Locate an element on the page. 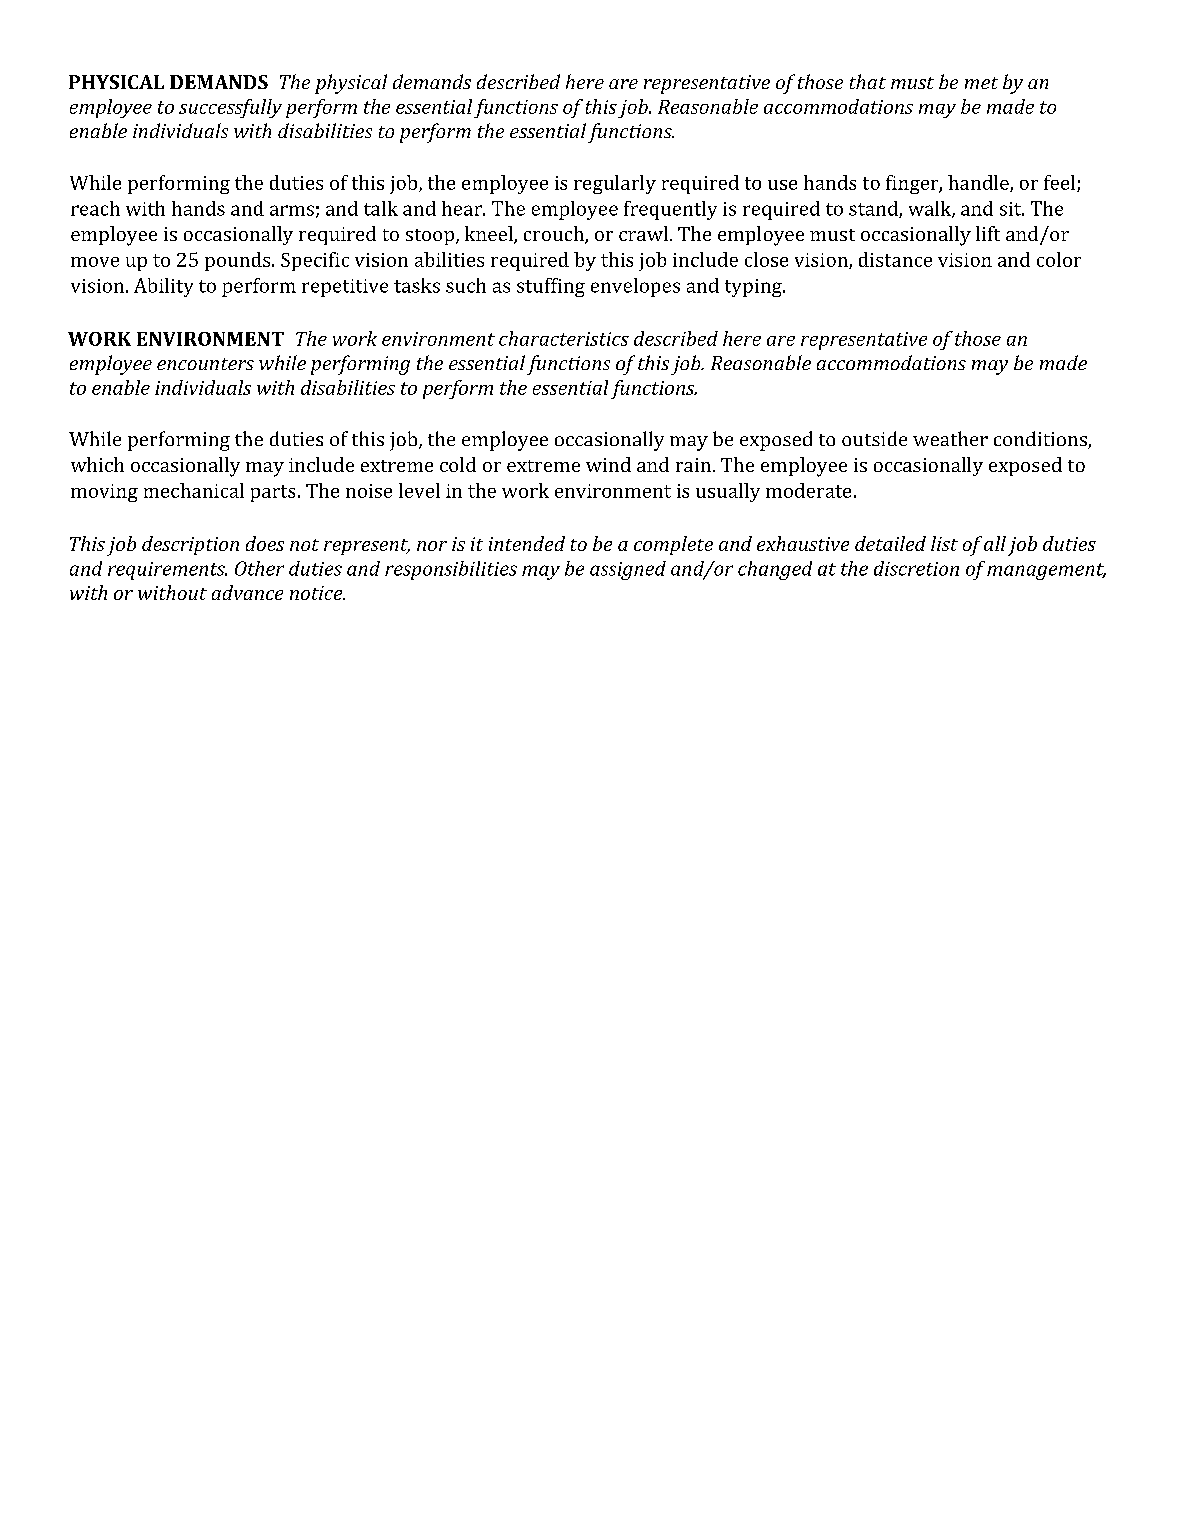  requirements is located at coordinates (167, 571).
